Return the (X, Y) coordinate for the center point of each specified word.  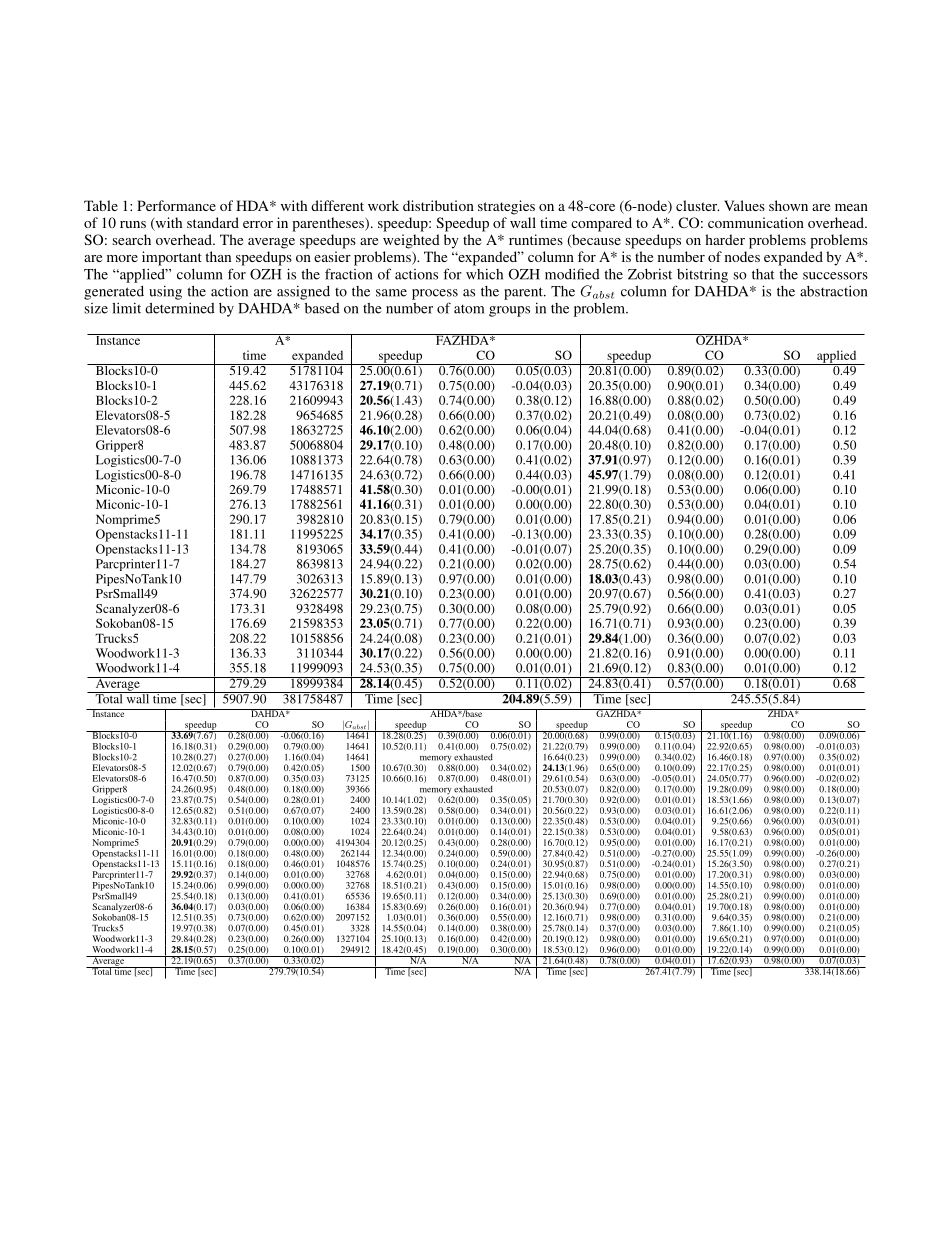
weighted (411, 241)
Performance (176, 205)
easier (332, 256)
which (484, 274)
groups (509, 311)
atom (469, 309)
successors (835, 276)
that (763, 274)
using (165, 292)
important (172, 258)
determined (180, 308)
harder (725, 239)
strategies (506, 207)
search (132, 239)
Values (744, 205)
